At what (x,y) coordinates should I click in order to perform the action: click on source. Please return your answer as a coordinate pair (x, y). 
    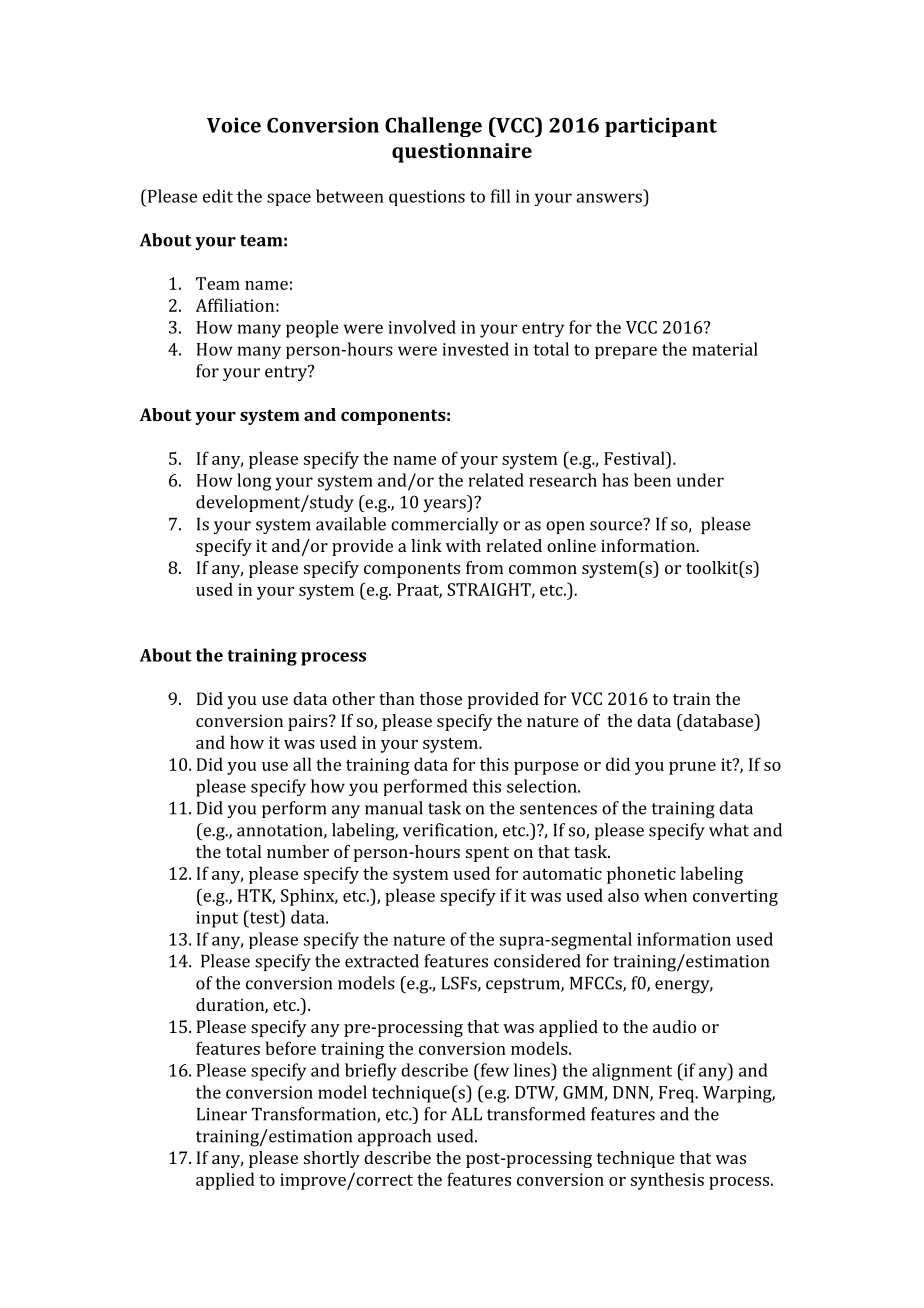
    Looking at the image, I should click on (617, 525).
